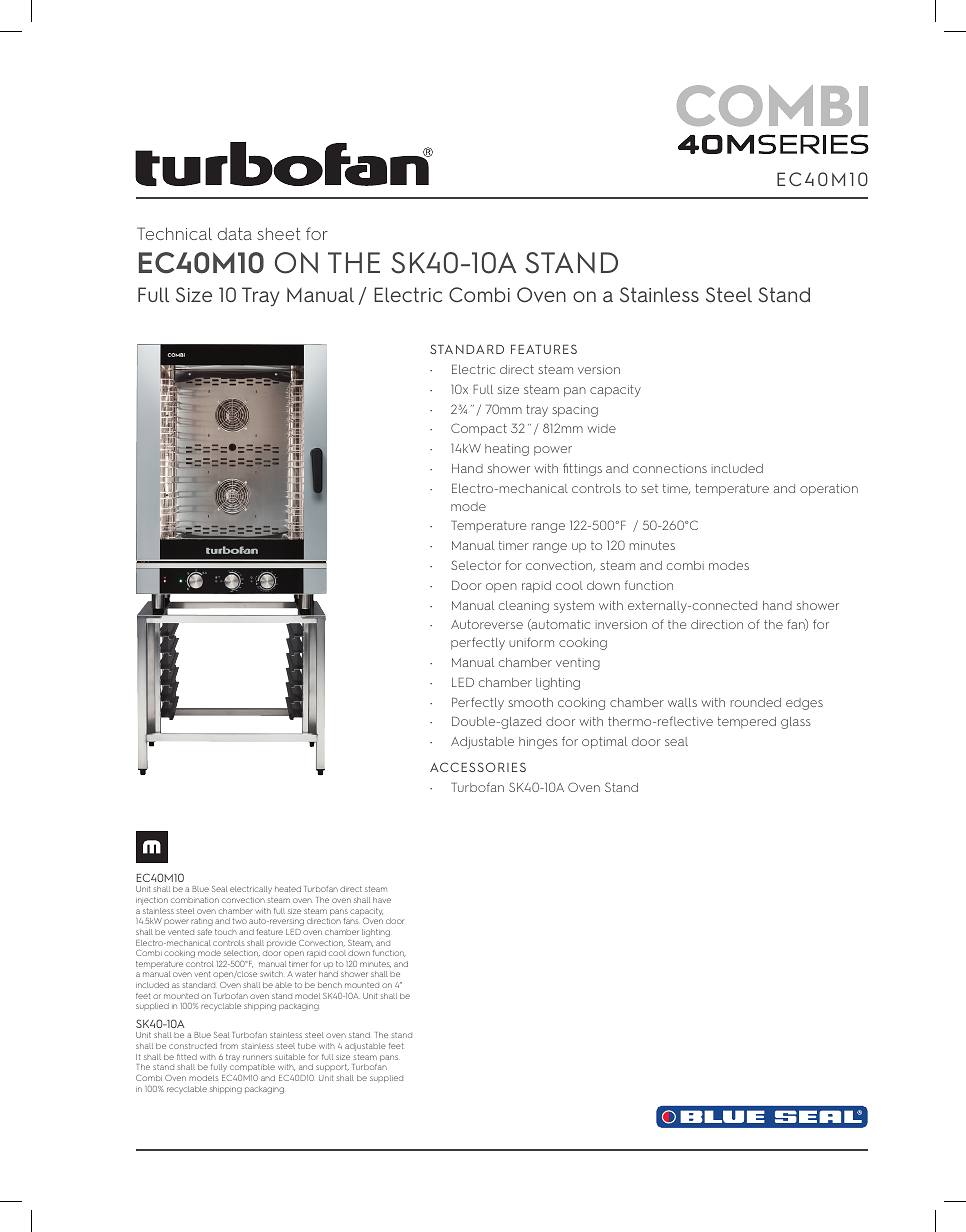 The height and width of the image is (1232, 966). What do you see at coordinates (756, 702) in the image?
I see `rounded` at bounding box center [756, 702].
